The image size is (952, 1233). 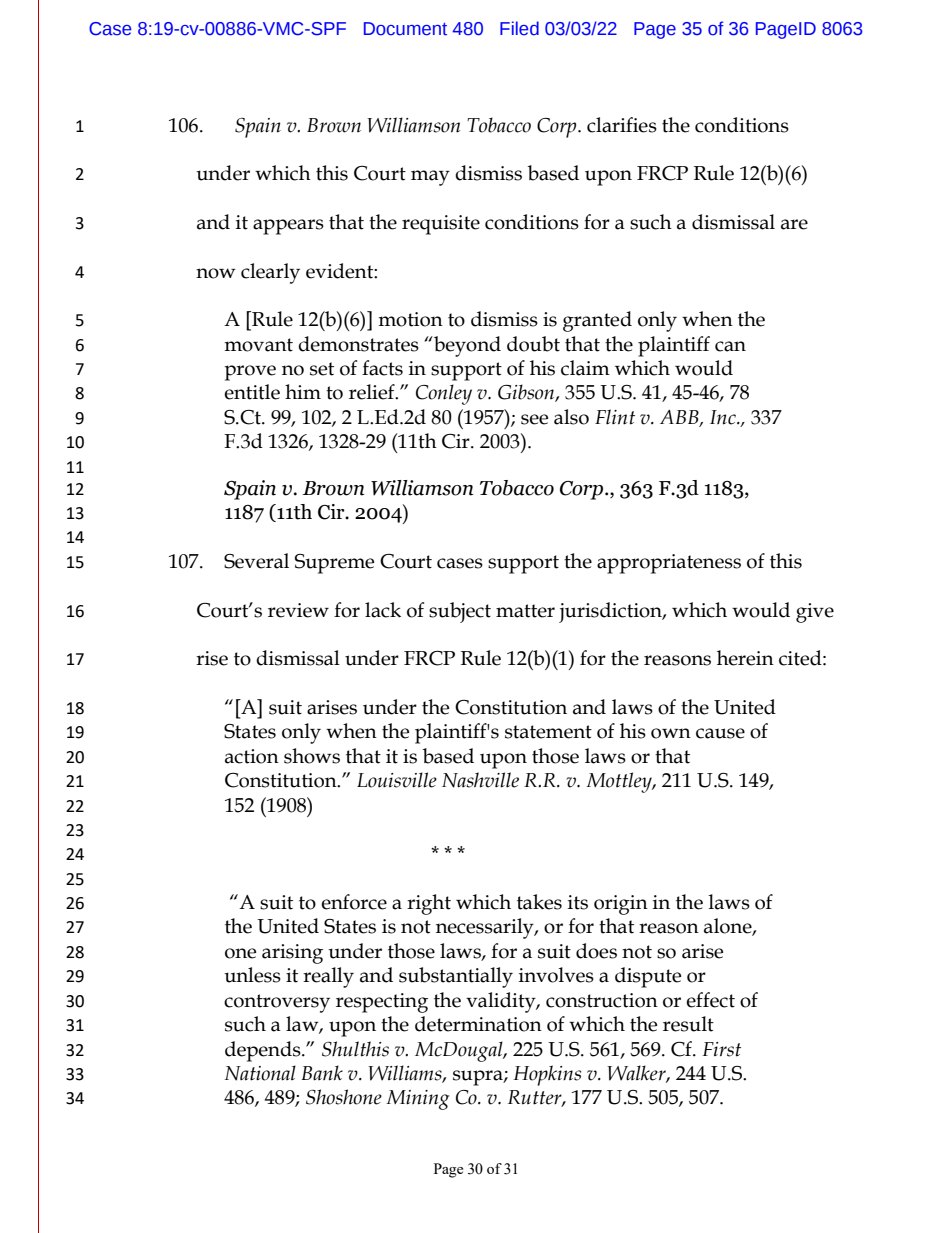 What do you see at coordinates (480, 780) in the screenshot?
I see `Nashville` at bounding box center [480, 780].
